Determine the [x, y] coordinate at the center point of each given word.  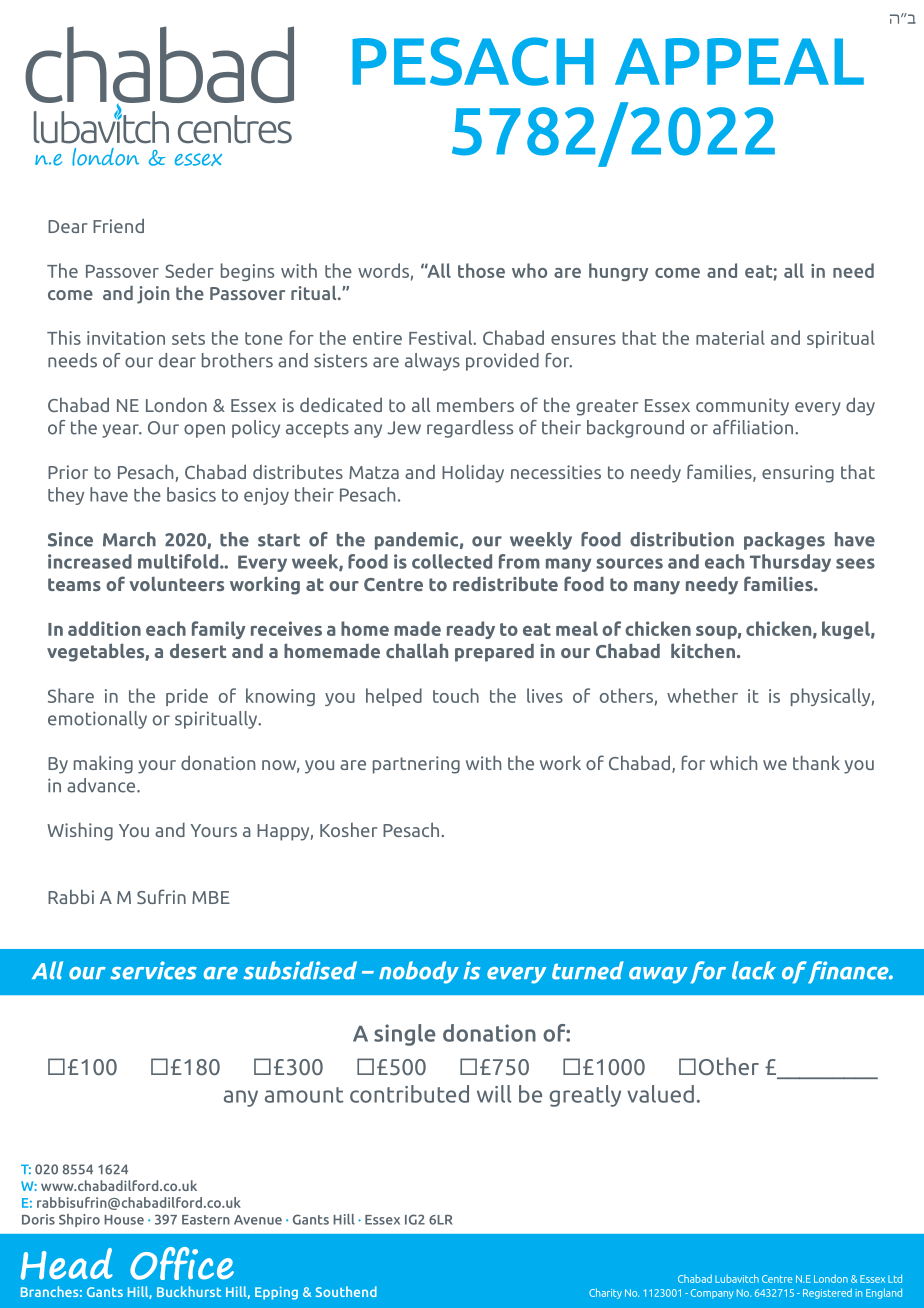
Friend [118, 225]
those [481, 270]
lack [754, 970]
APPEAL [739, 61]
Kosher [348, 830]
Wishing [80, 832]
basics [191, 494]
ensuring [798, 474]
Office [182, 1263]
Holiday [473, 474]
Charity [605, 1293]
